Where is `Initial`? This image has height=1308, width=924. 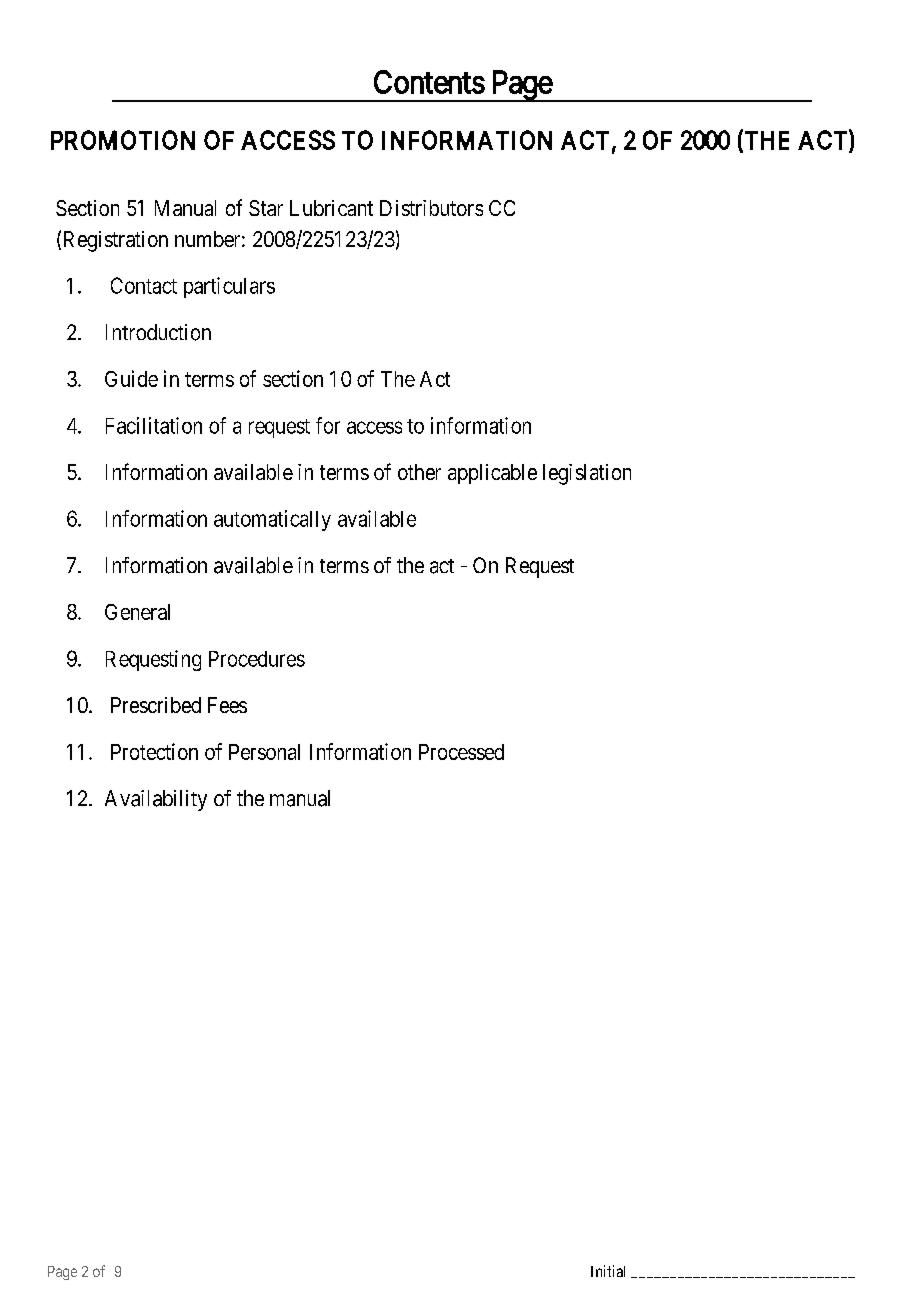 Initial is located at coordinates (608, 1271).
